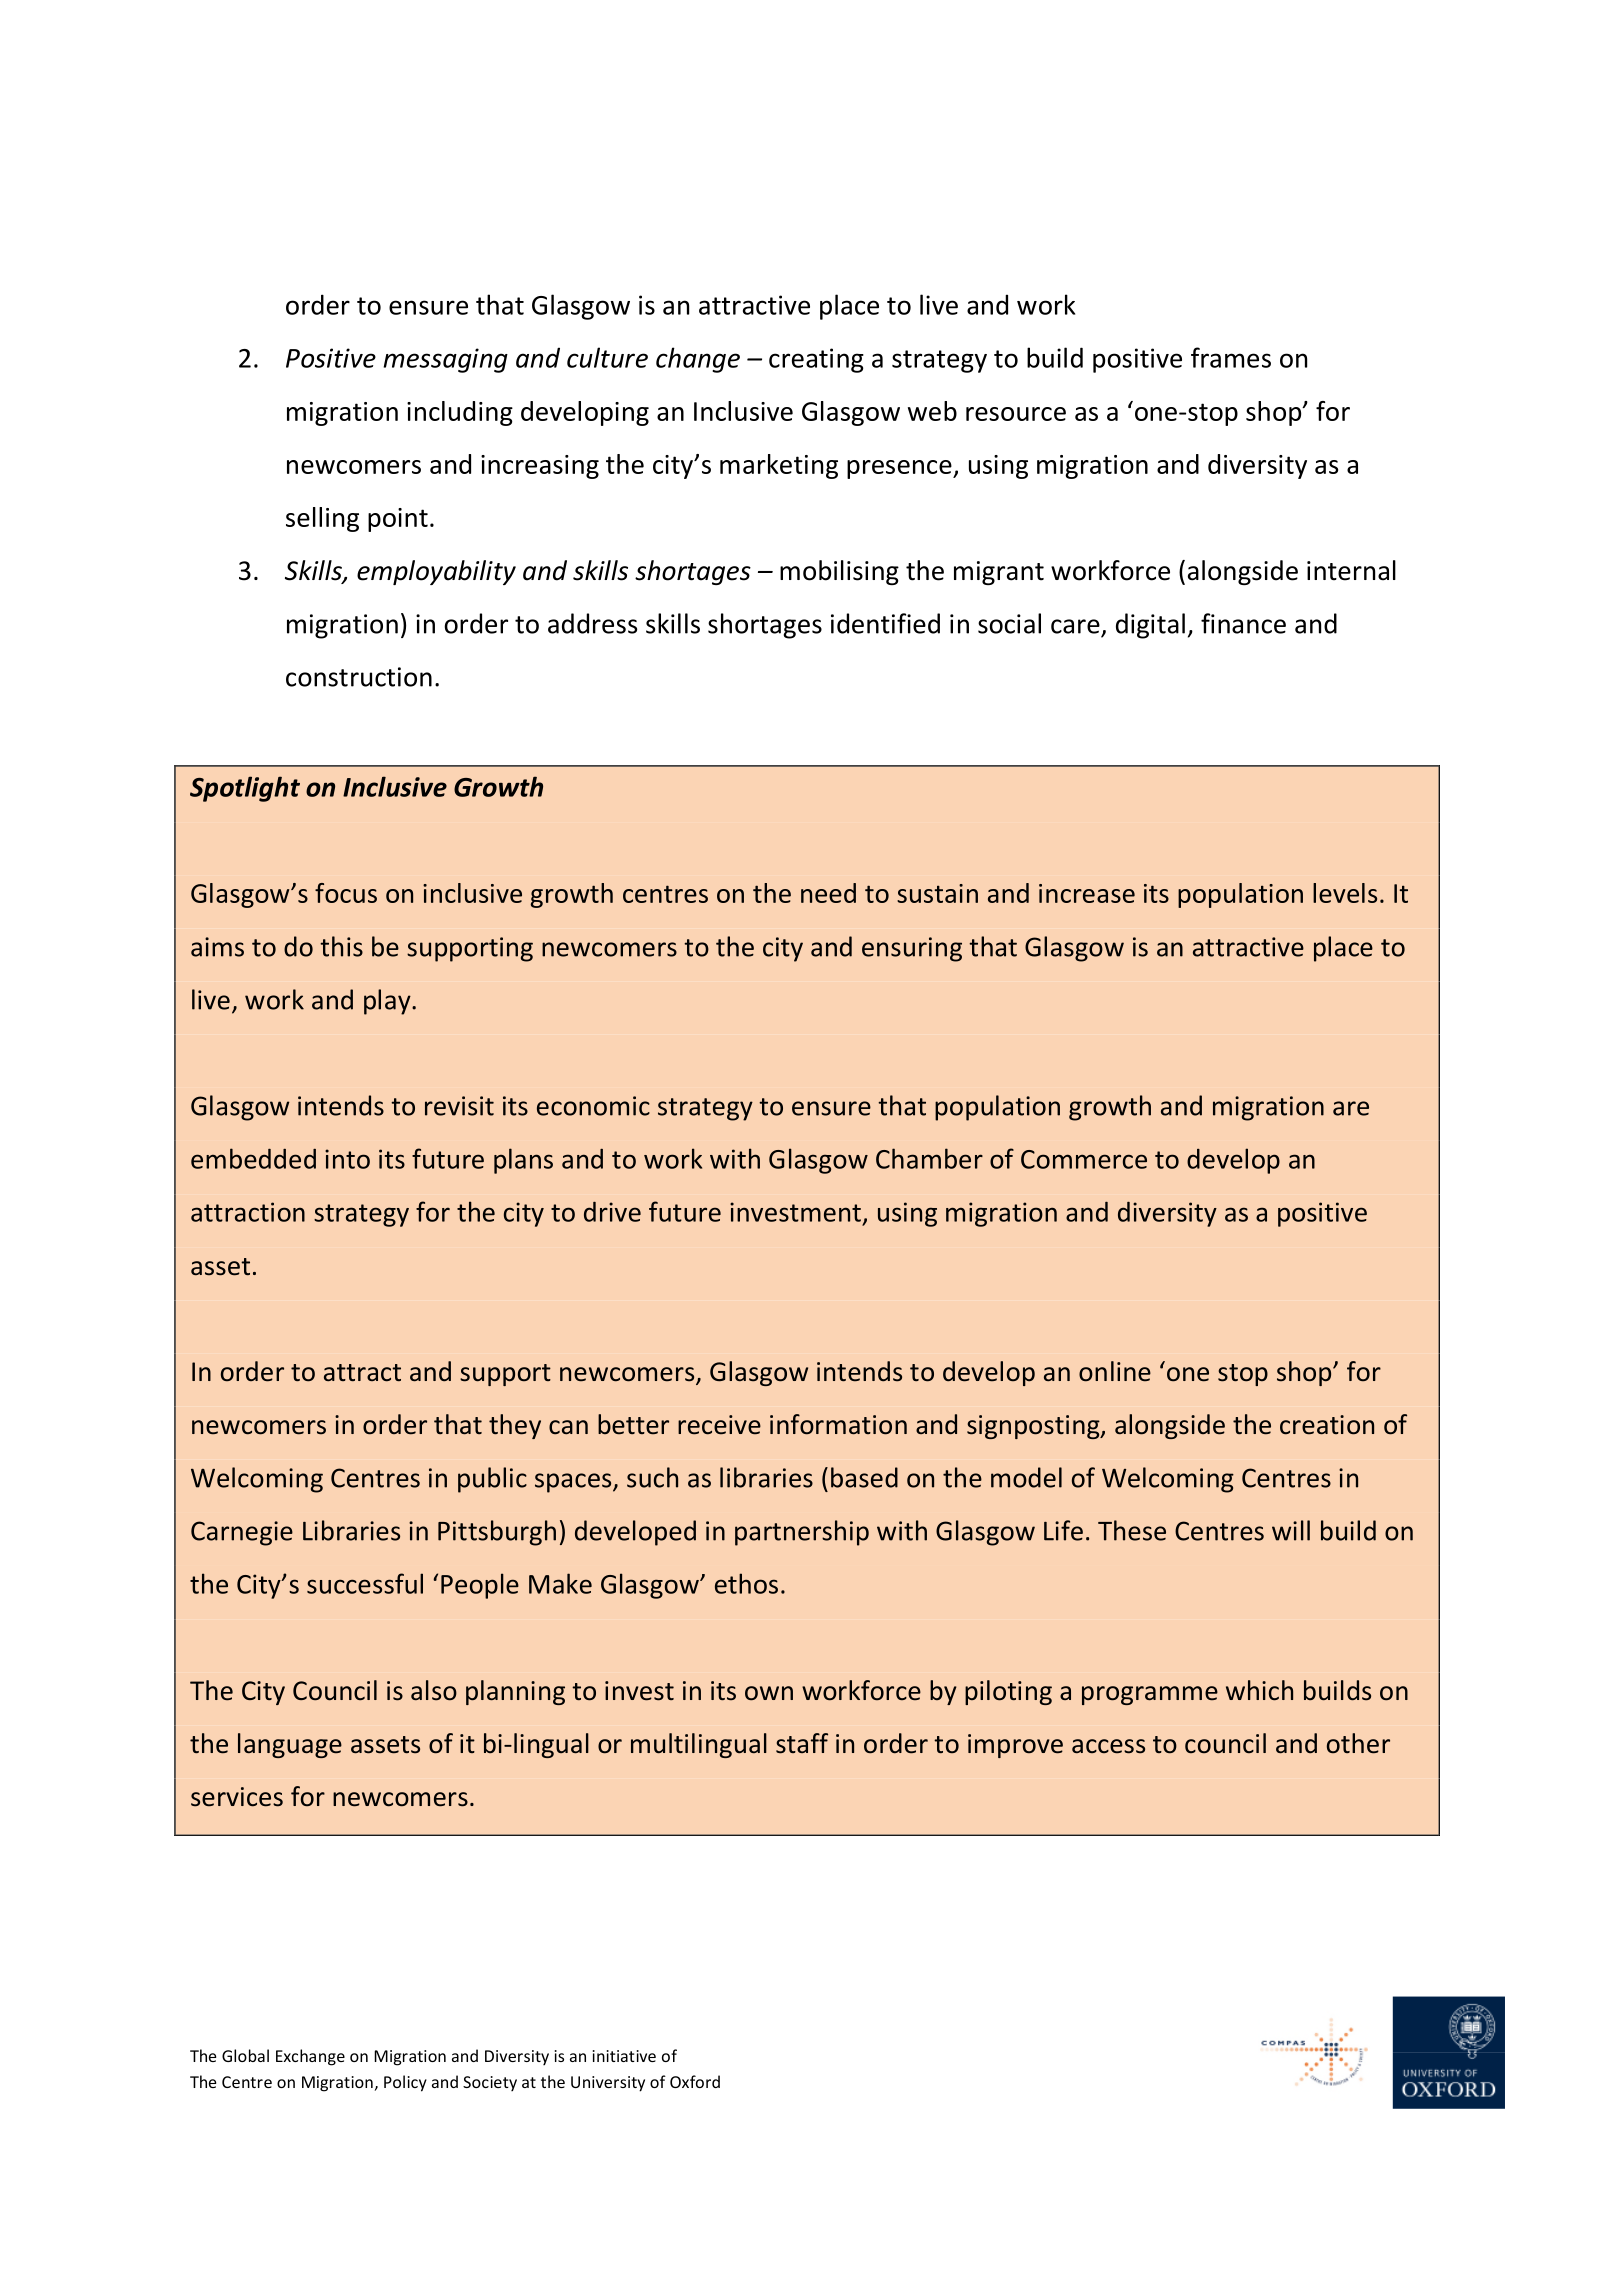 The width and height of the document is (1613, 2282). What do you see at coordinates (929, 1158) in the document?
I see `Chamber` at bounding box center [929, 1158].
